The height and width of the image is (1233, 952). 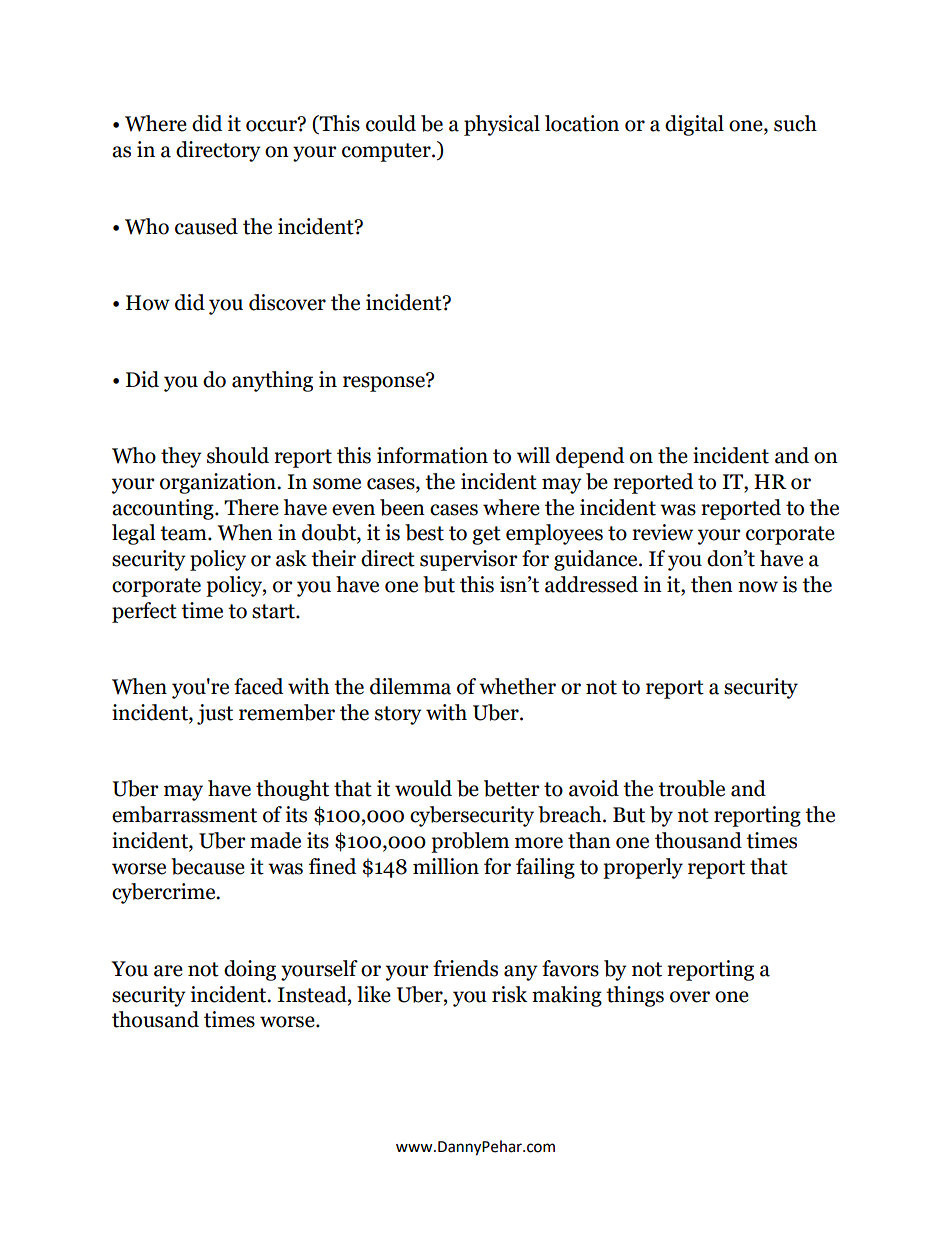 What do you see at coordinates (250, 970) in the image?
I see `doing` at bounding box center [250, 970].
